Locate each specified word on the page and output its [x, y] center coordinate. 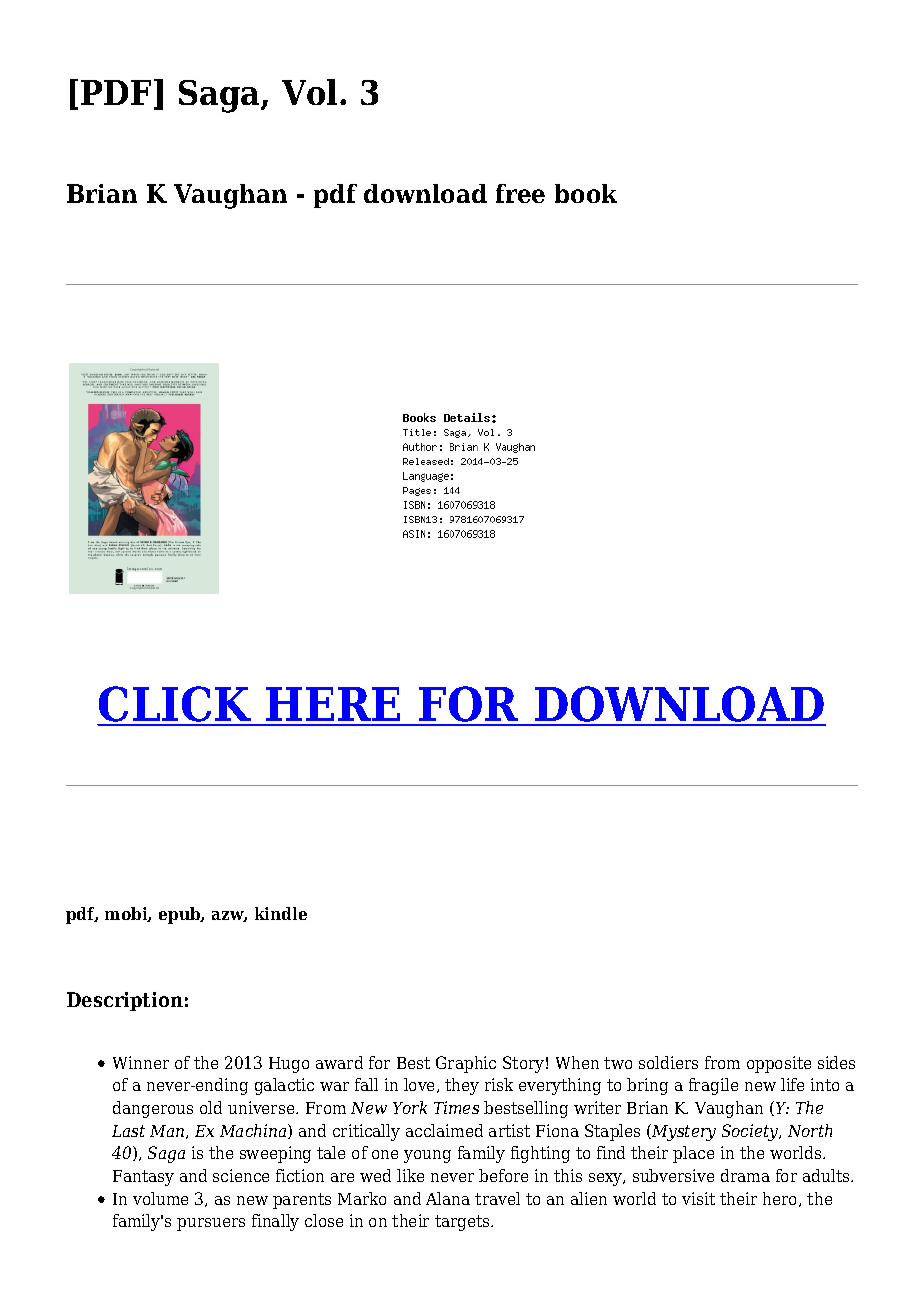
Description [125, 1001]
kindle [281, 913]
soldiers [668, 1062]
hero [781, 1199]
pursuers [211, 1224]
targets [463, 1223]
